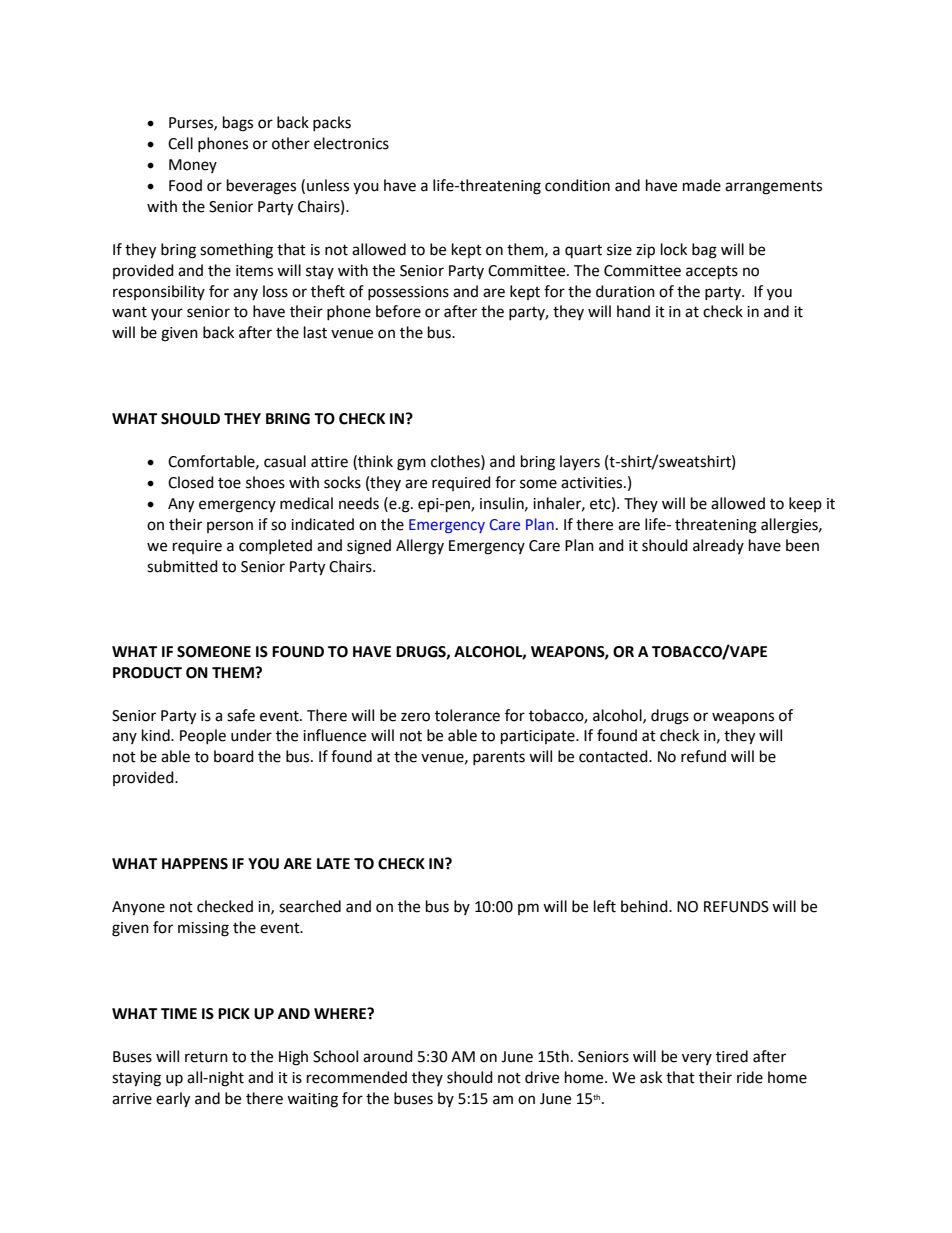 This screenshot has width=952, height=1233. I want to click on parents, so click(499, 758).
